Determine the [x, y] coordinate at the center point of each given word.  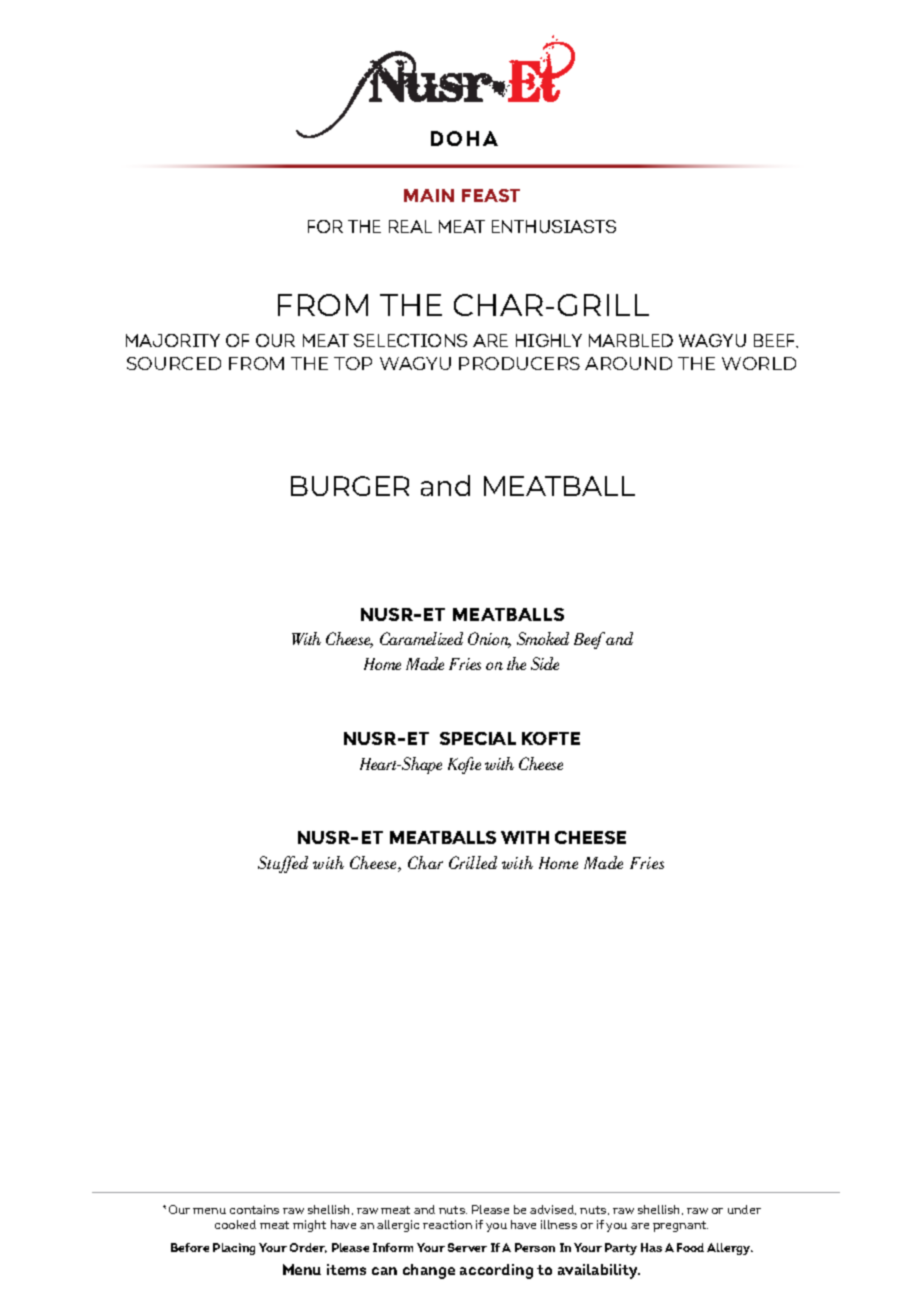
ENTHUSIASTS [554, 226]
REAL [410, 226]
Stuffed [283, 864]
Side [545, 663]
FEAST [491, 195]
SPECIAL [478, 738]
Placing [234, 1249]
